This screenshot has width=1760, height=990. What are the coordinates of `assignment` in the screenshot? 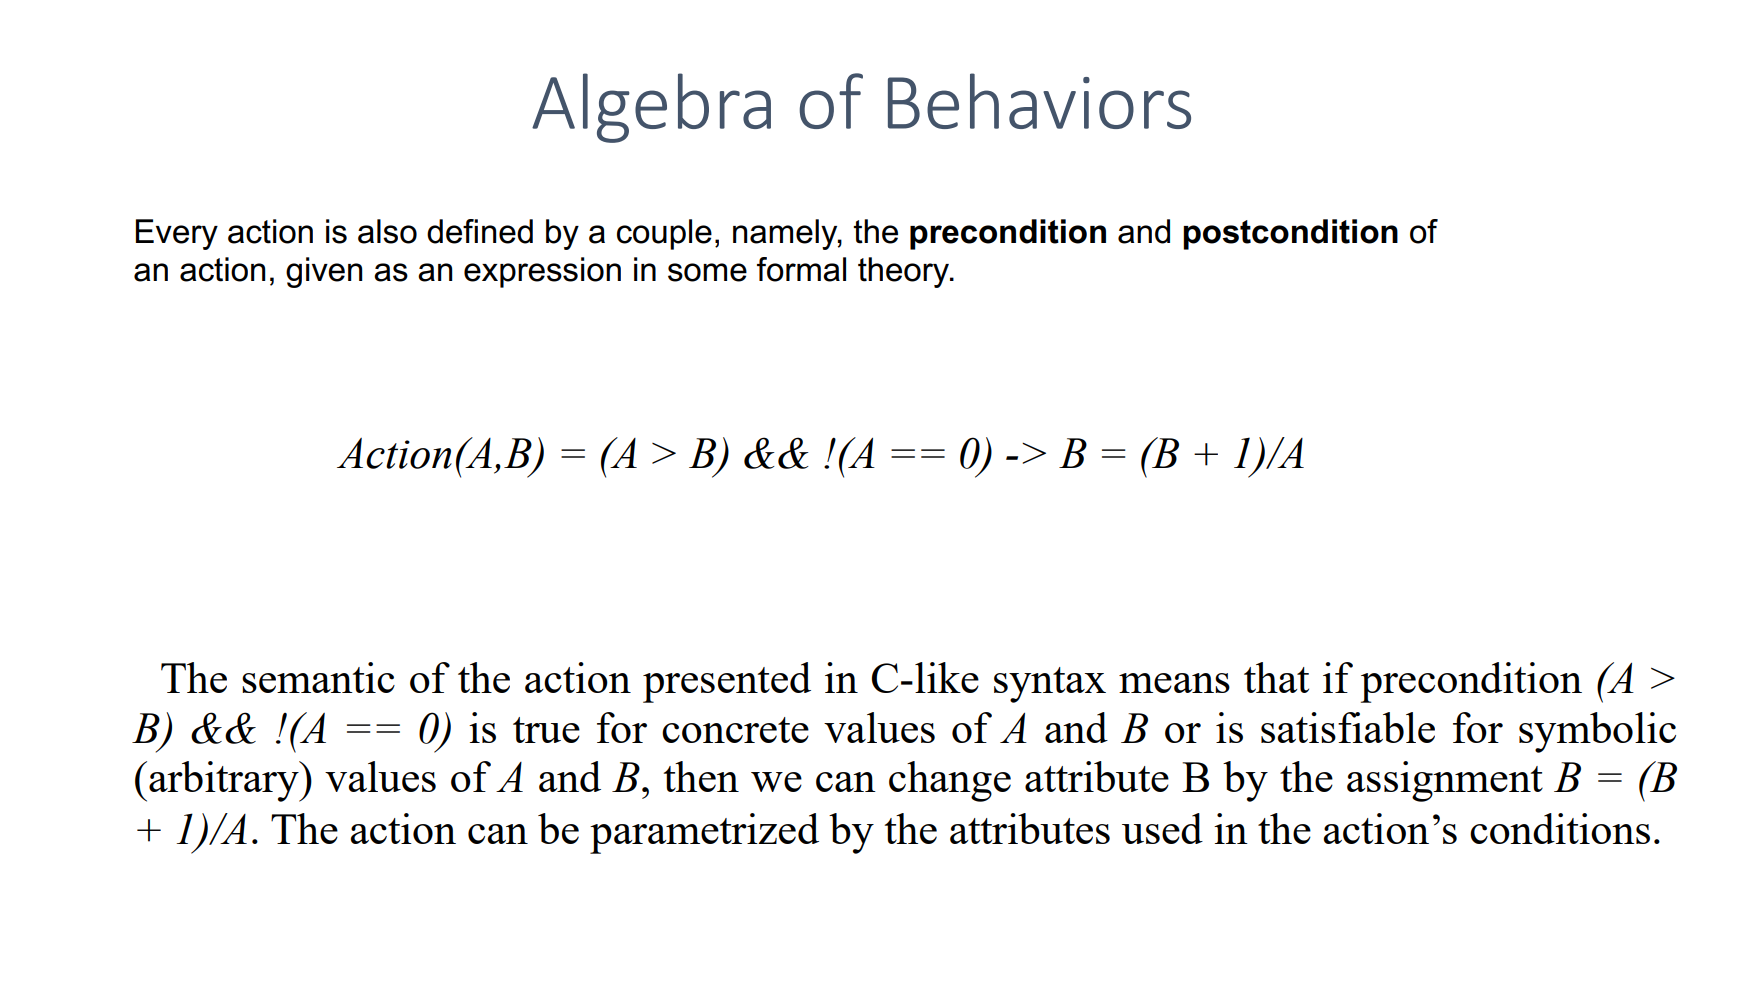 It's located at (1445, 781).
